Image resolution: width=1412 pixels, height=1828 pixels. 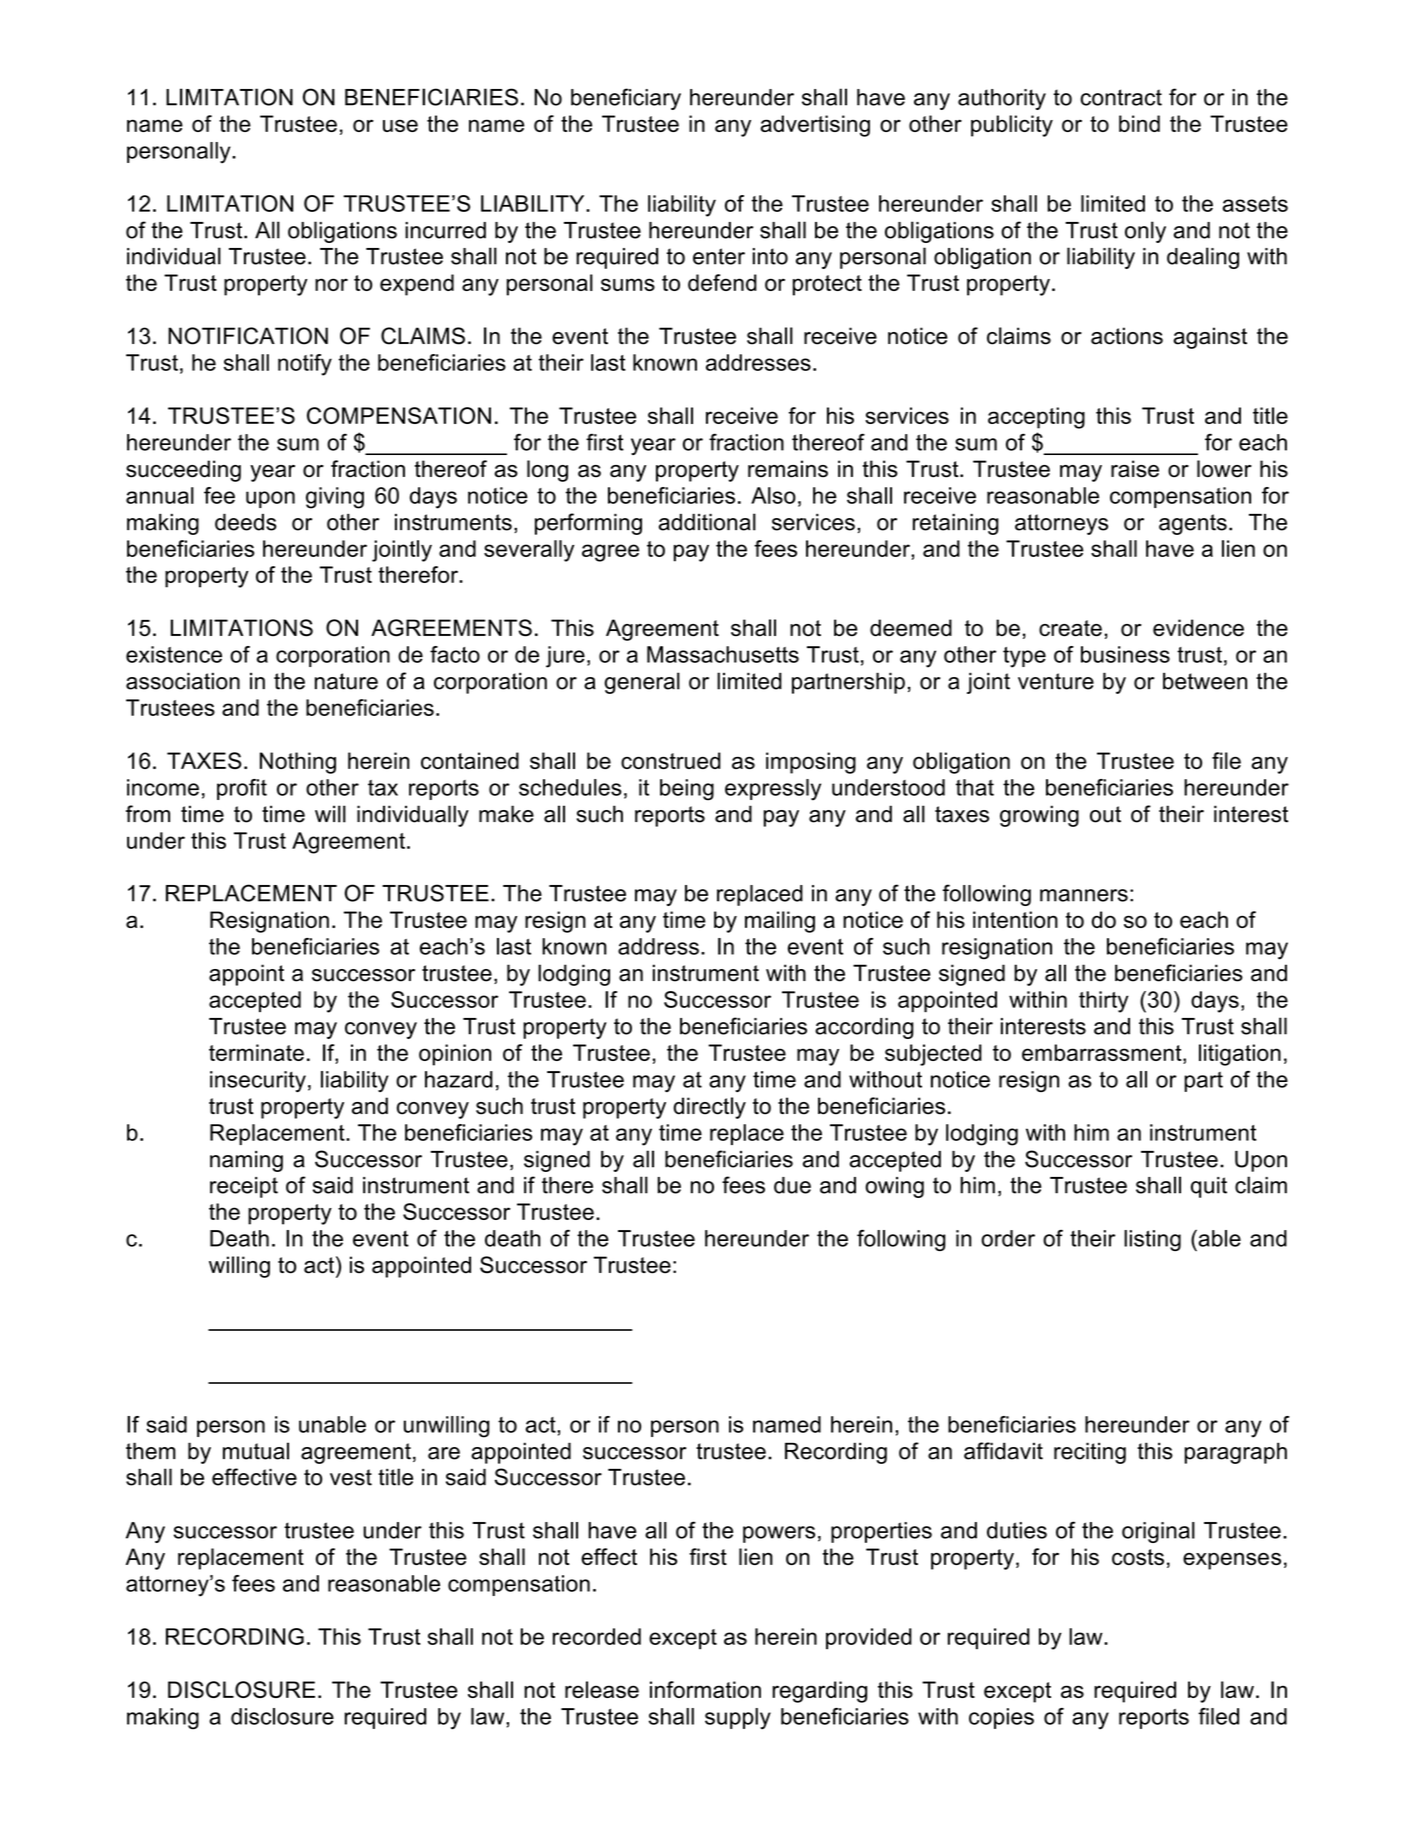 I want to click on copies, so click(x=1001, y=1718).
